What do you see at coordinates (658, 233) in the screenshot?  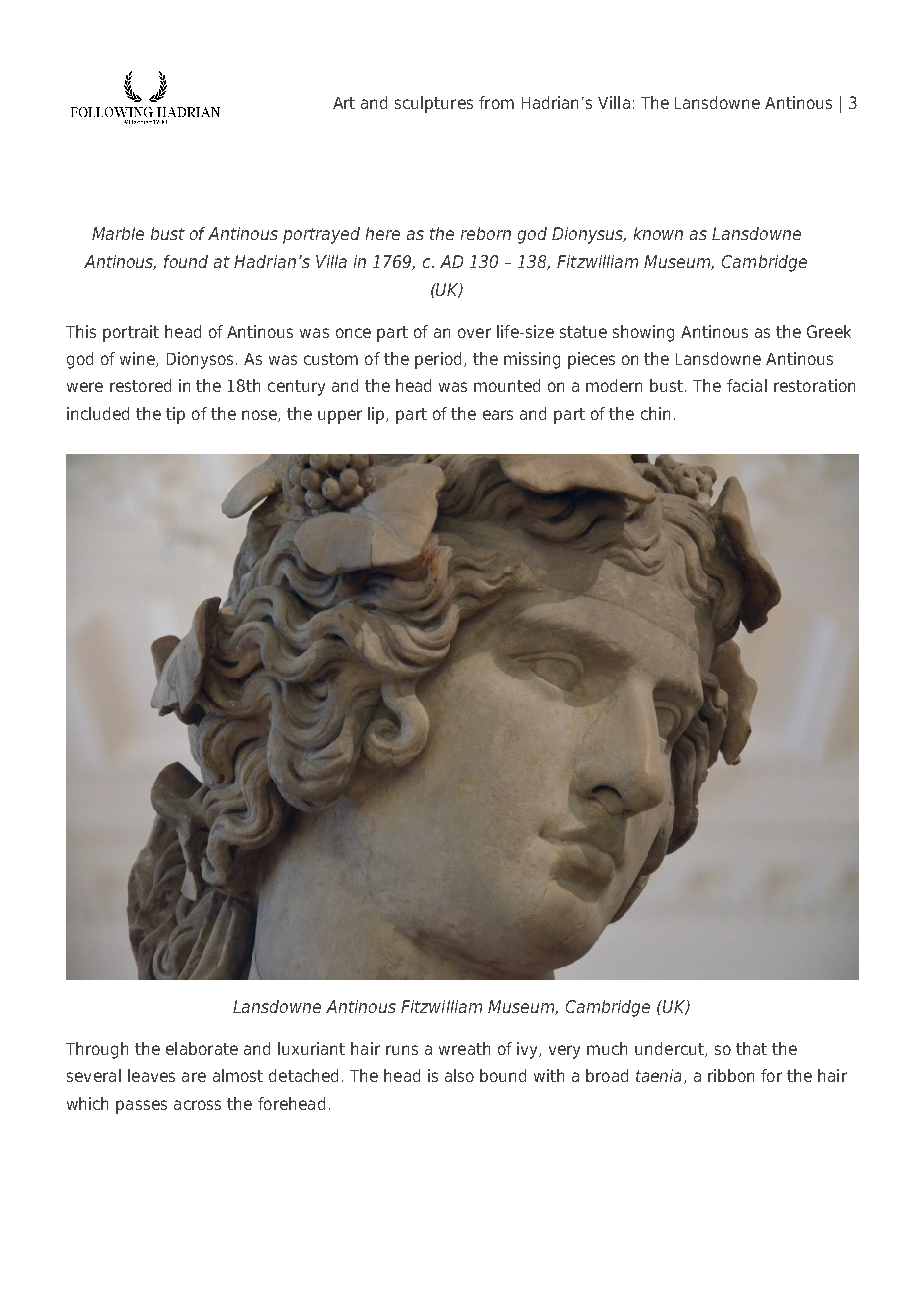 I see `known` at bounding box center [658, 233].
